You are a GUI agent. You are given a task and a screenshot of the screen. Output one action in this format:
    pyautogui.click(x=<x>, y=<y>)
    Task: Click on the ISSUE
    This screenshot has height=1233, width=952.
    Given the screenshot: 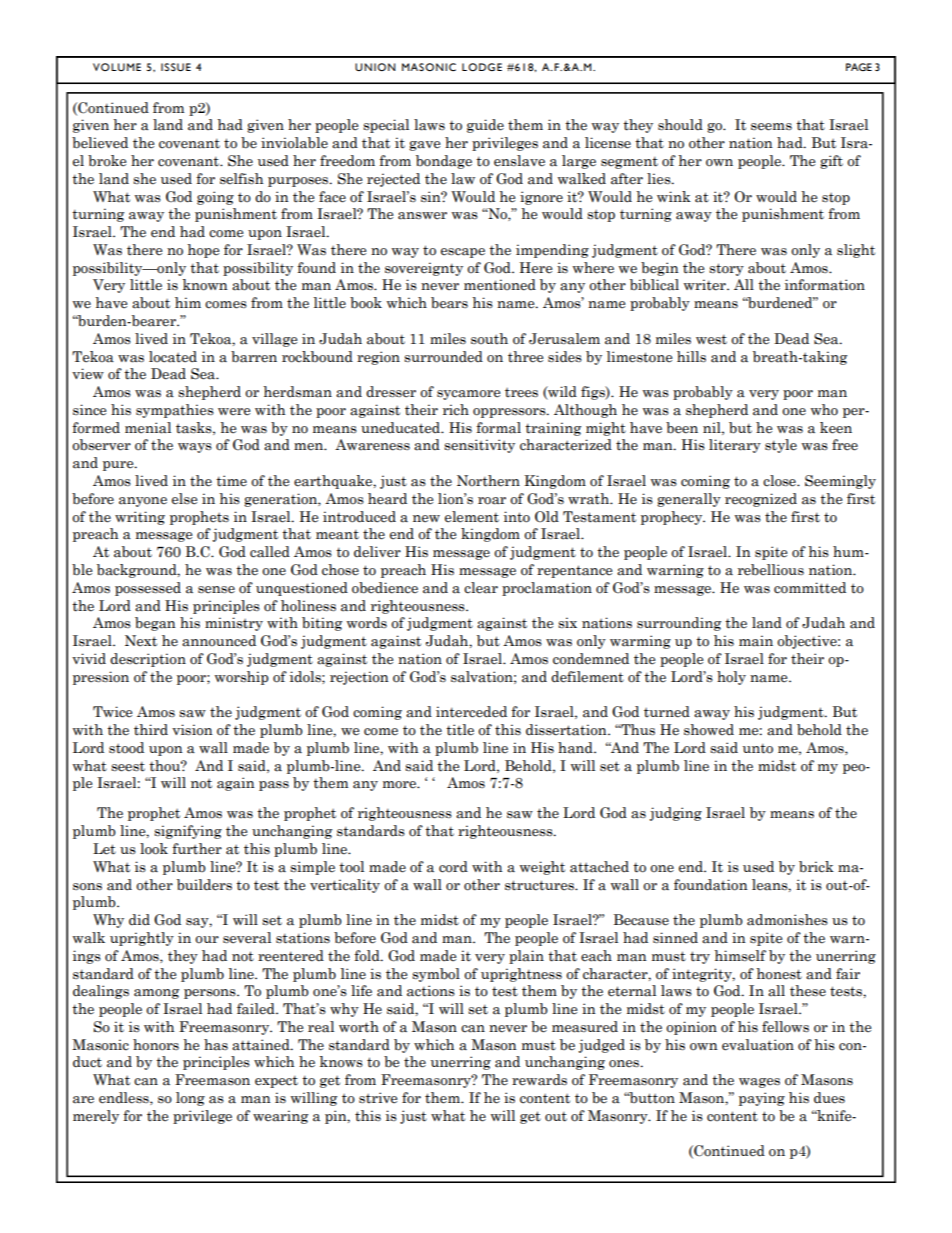 What is the action you would take?
    pyautogui.click(x=176, y=67)
